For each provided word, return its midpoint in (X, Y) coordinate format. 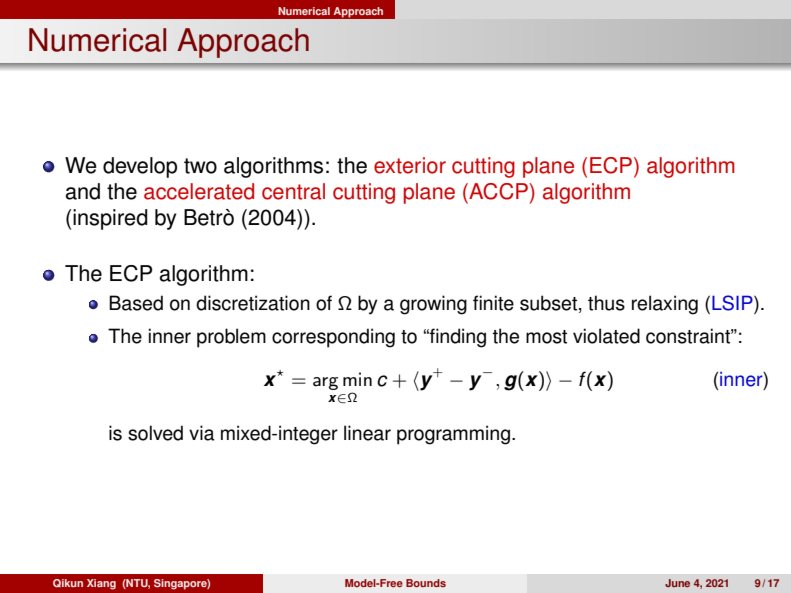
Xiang (101, 584)
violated (606, 336)
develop (140, 167)
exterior (410, 165)
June (677, 583)
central (293, 191)
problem (231, 338)
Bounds (426, 583)
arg (325, 383)
